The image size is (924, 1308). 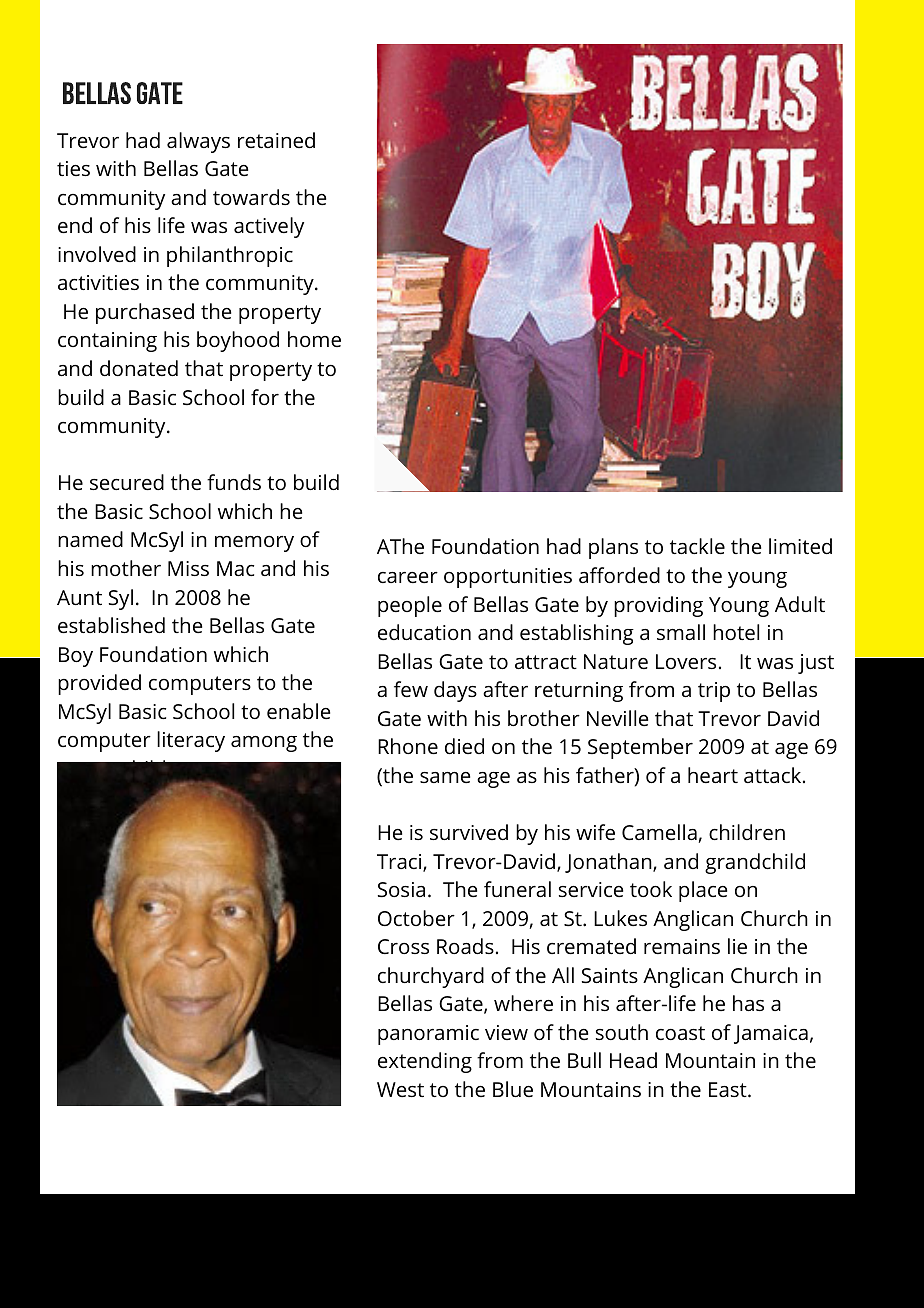 What do you see at coordinates (736, 632) in the screenshot?
I see `hotel` at bounding box center [736, 632].
